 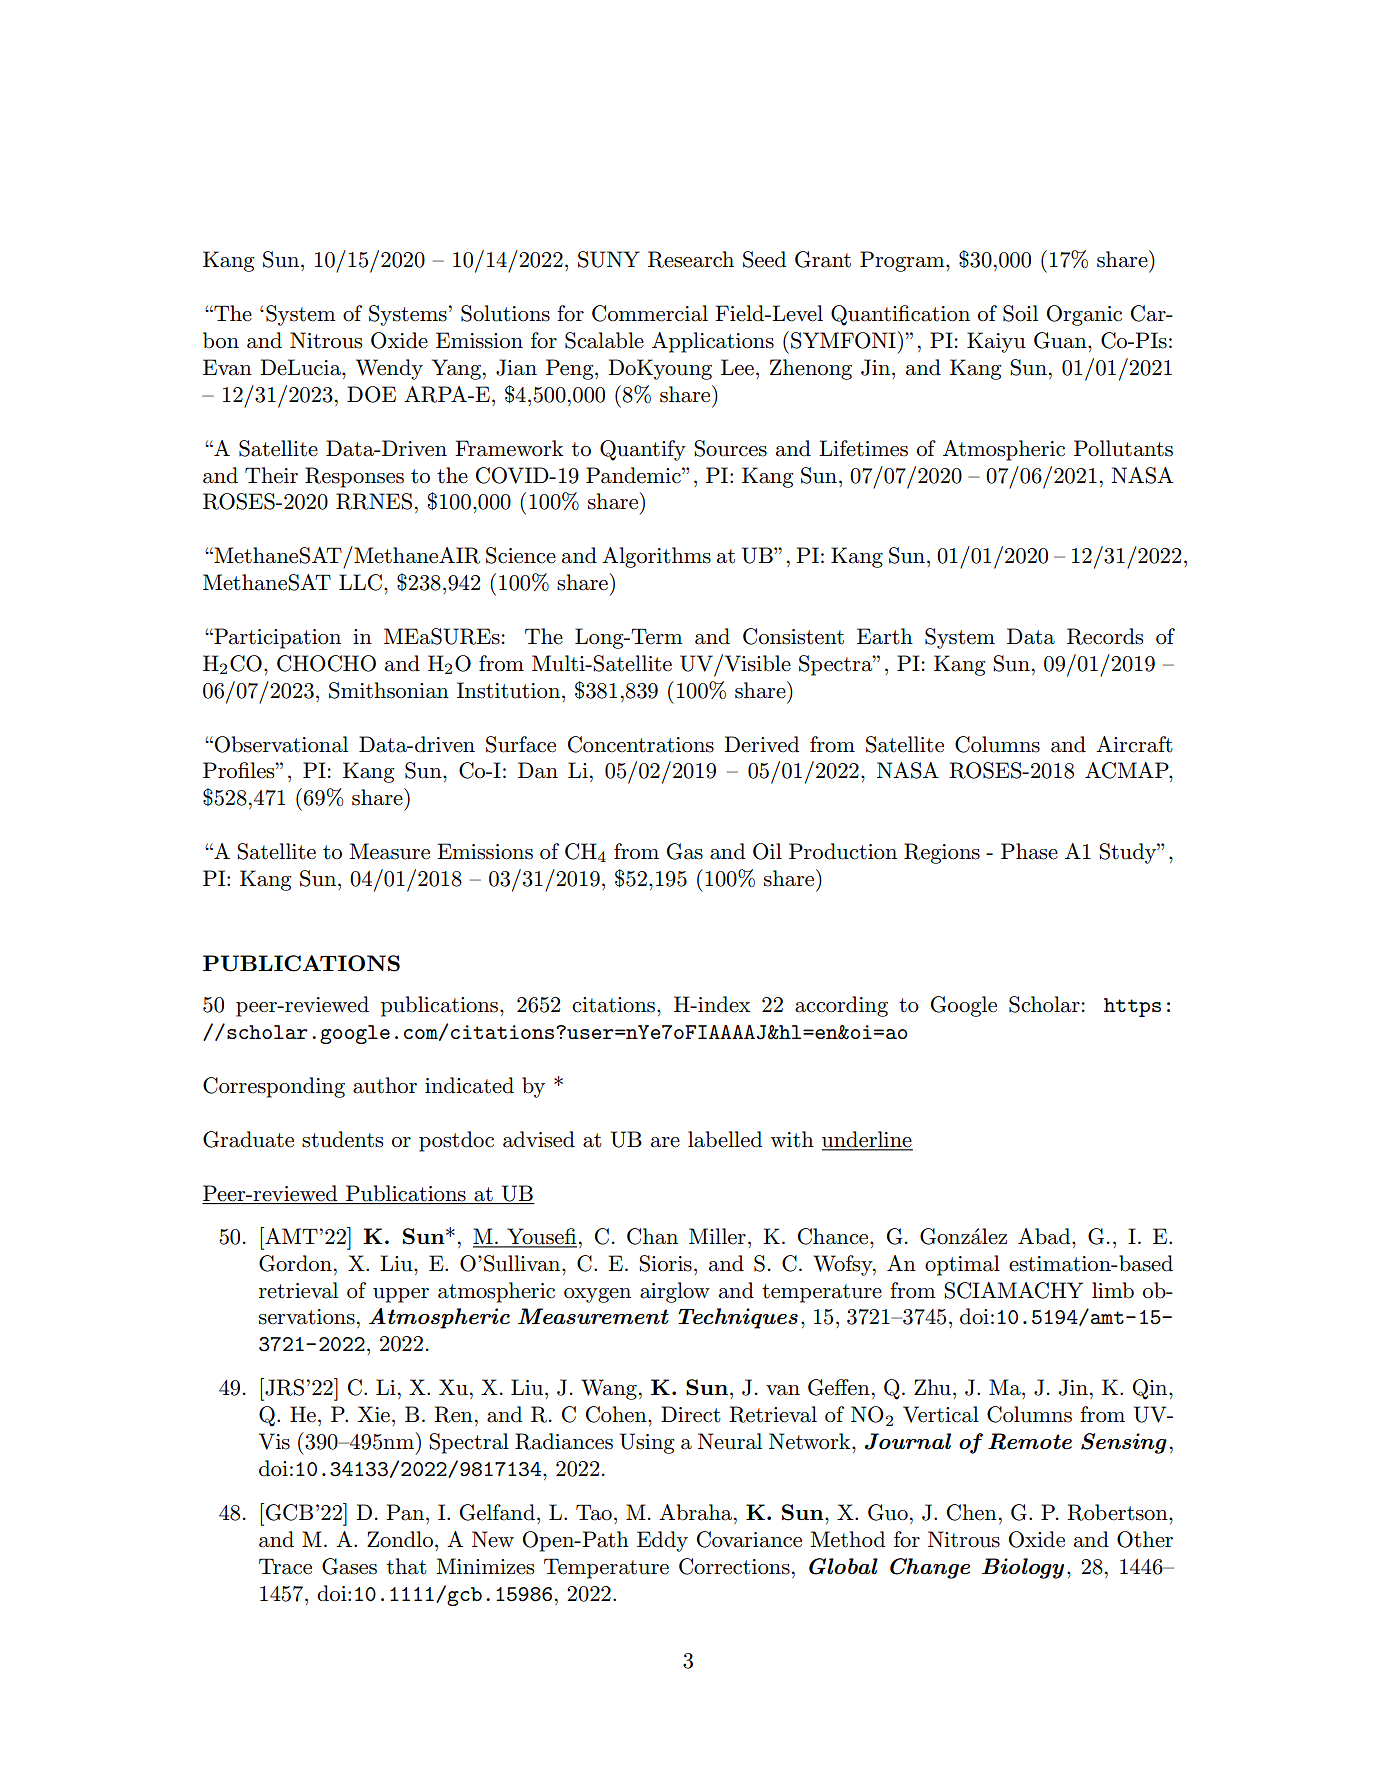 I want to click on Soil, so click(x=1020, y=313).
